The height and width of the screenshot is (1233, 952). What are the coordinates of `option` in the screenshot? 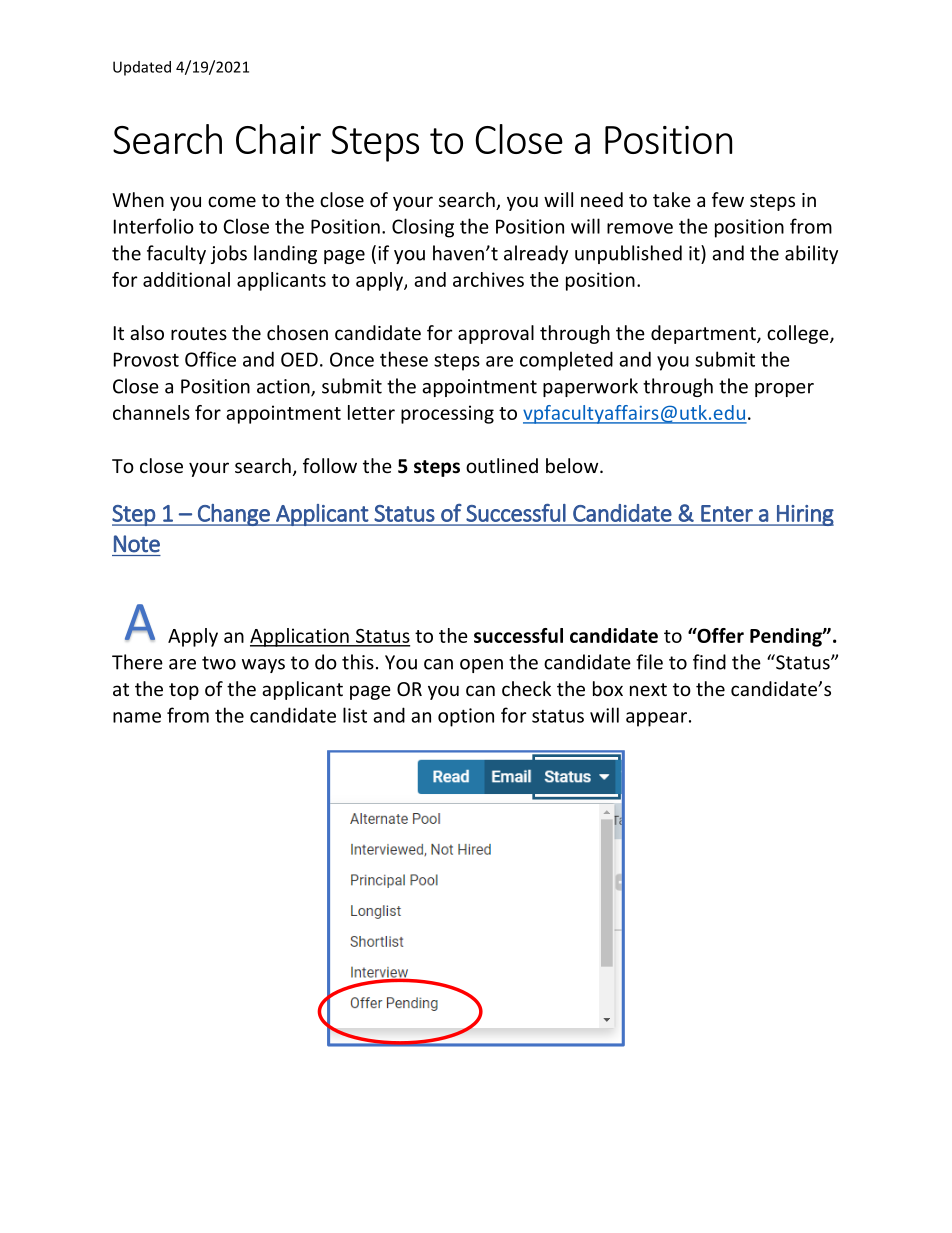 It's located at (466, 717).
